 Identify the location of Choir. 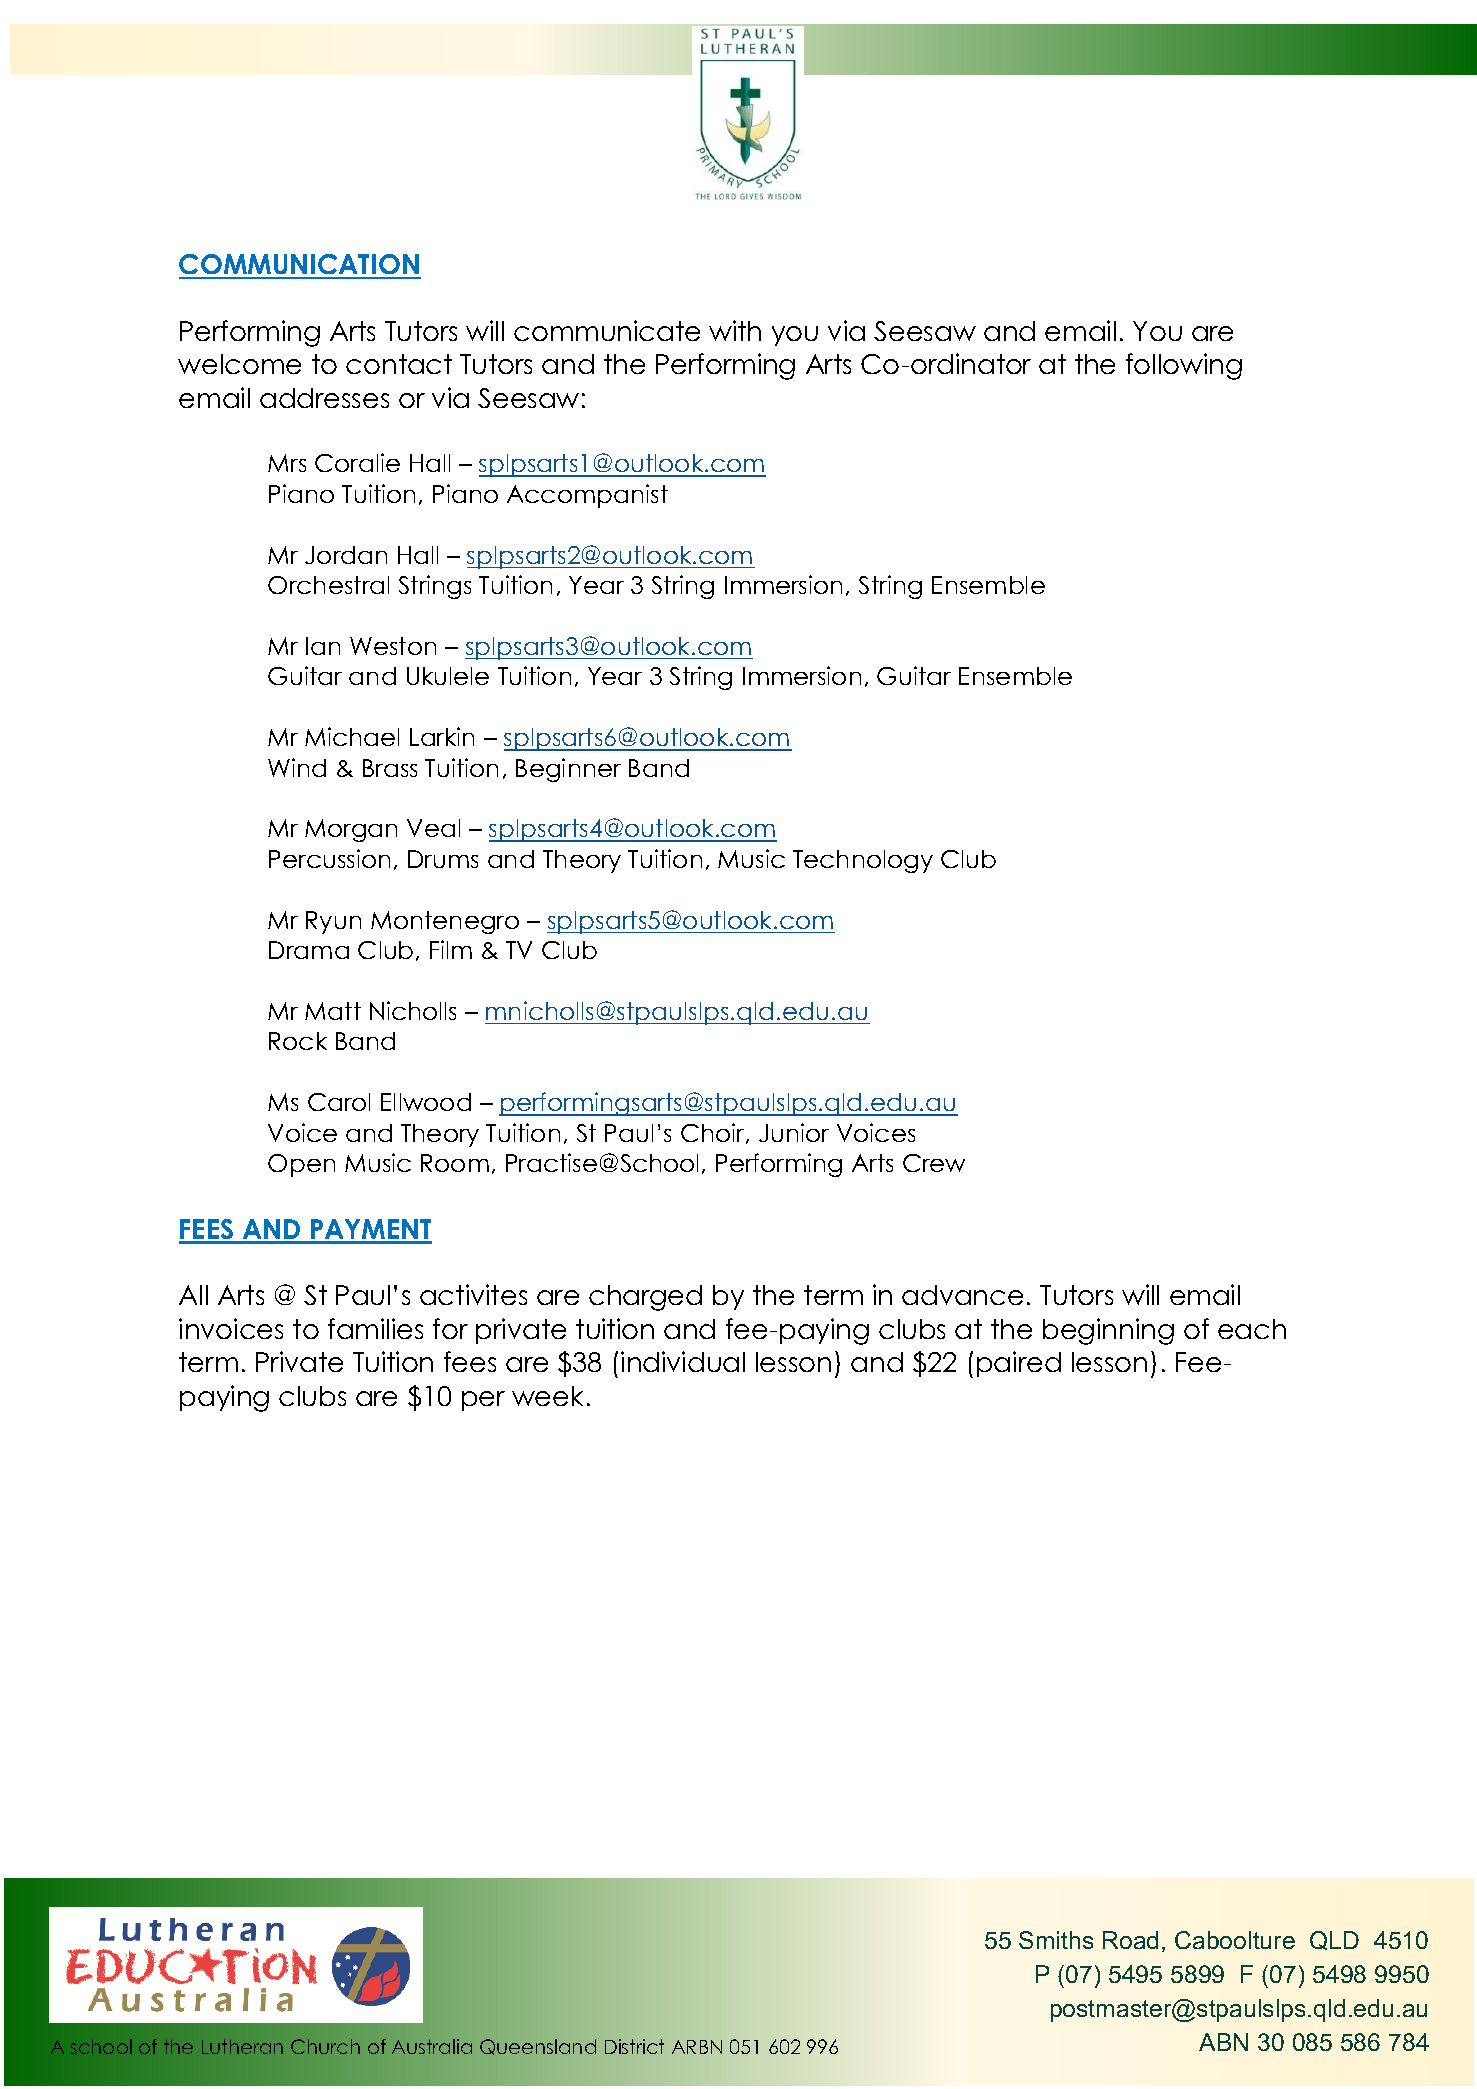
(714, 1133).
